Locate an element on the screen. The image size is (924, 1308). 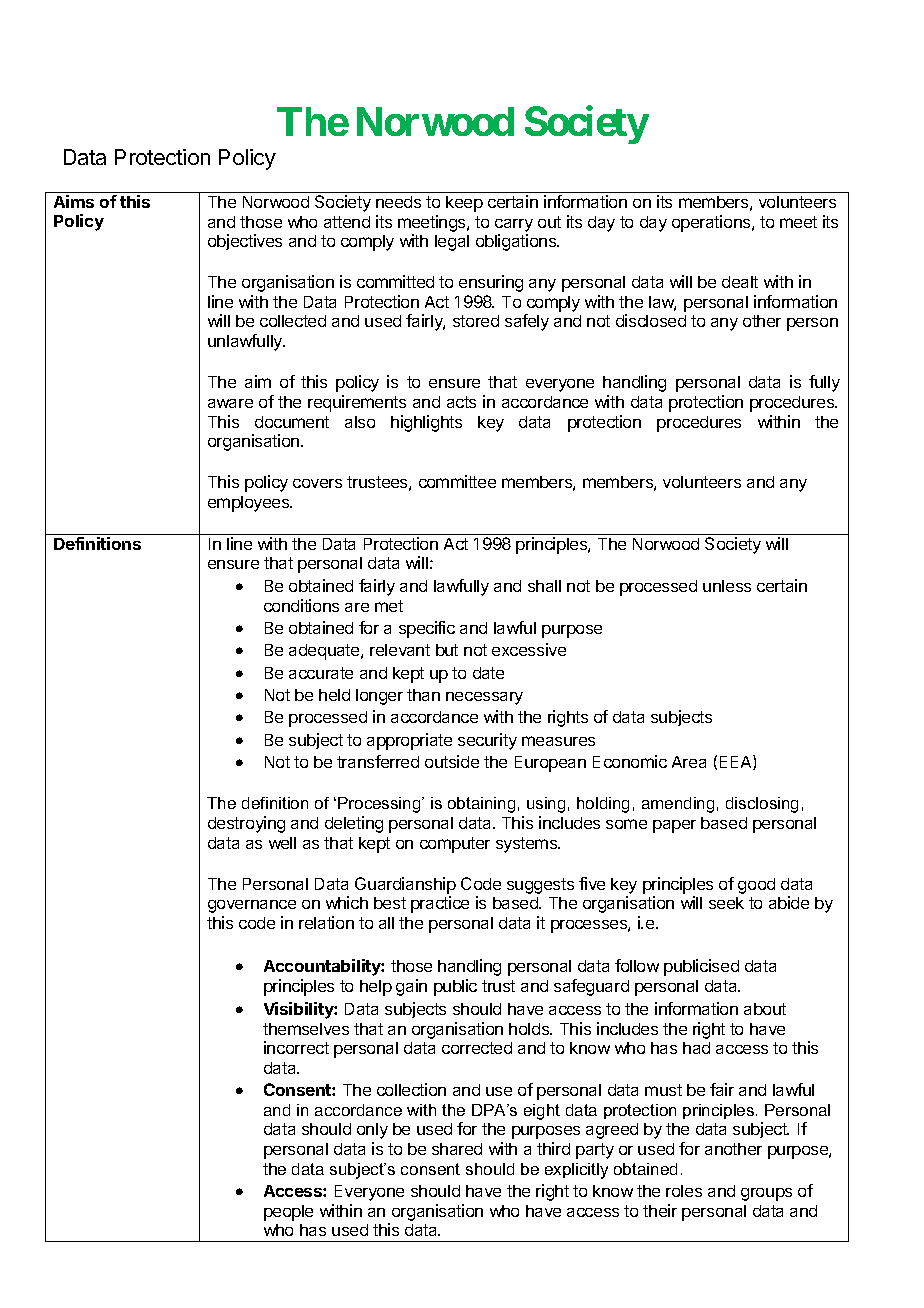
people is located at coordinates (288, 1213).
